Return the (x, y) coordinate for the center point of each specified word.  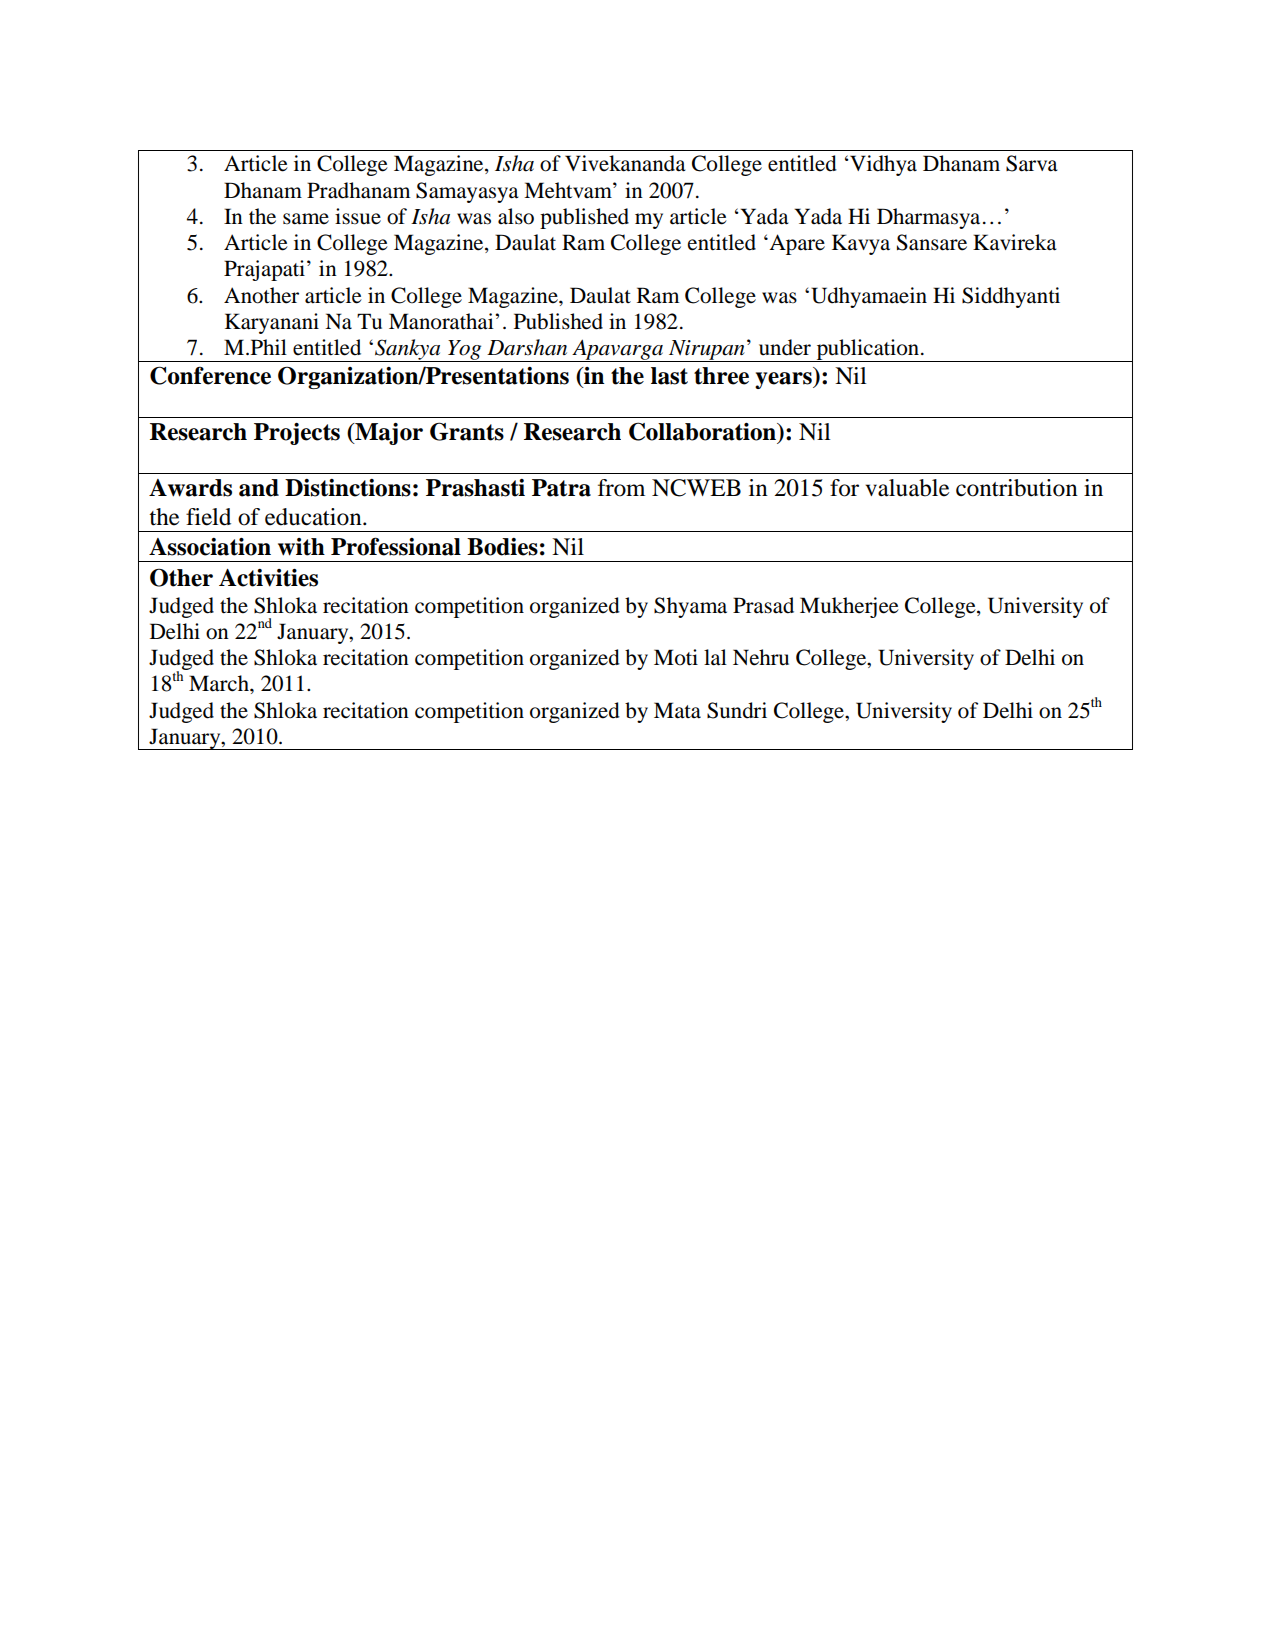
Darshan (527, 347)
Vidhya (882, 165)
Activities (268, 578)
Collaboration (704, 432)
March (220, 683)
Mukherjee (849, 607)
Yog (465, 351)
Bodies (502, 547)
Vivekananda (625, 163)
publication (868, 350)
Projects (297, 434)
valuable (907, 488)
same (306, 219)
